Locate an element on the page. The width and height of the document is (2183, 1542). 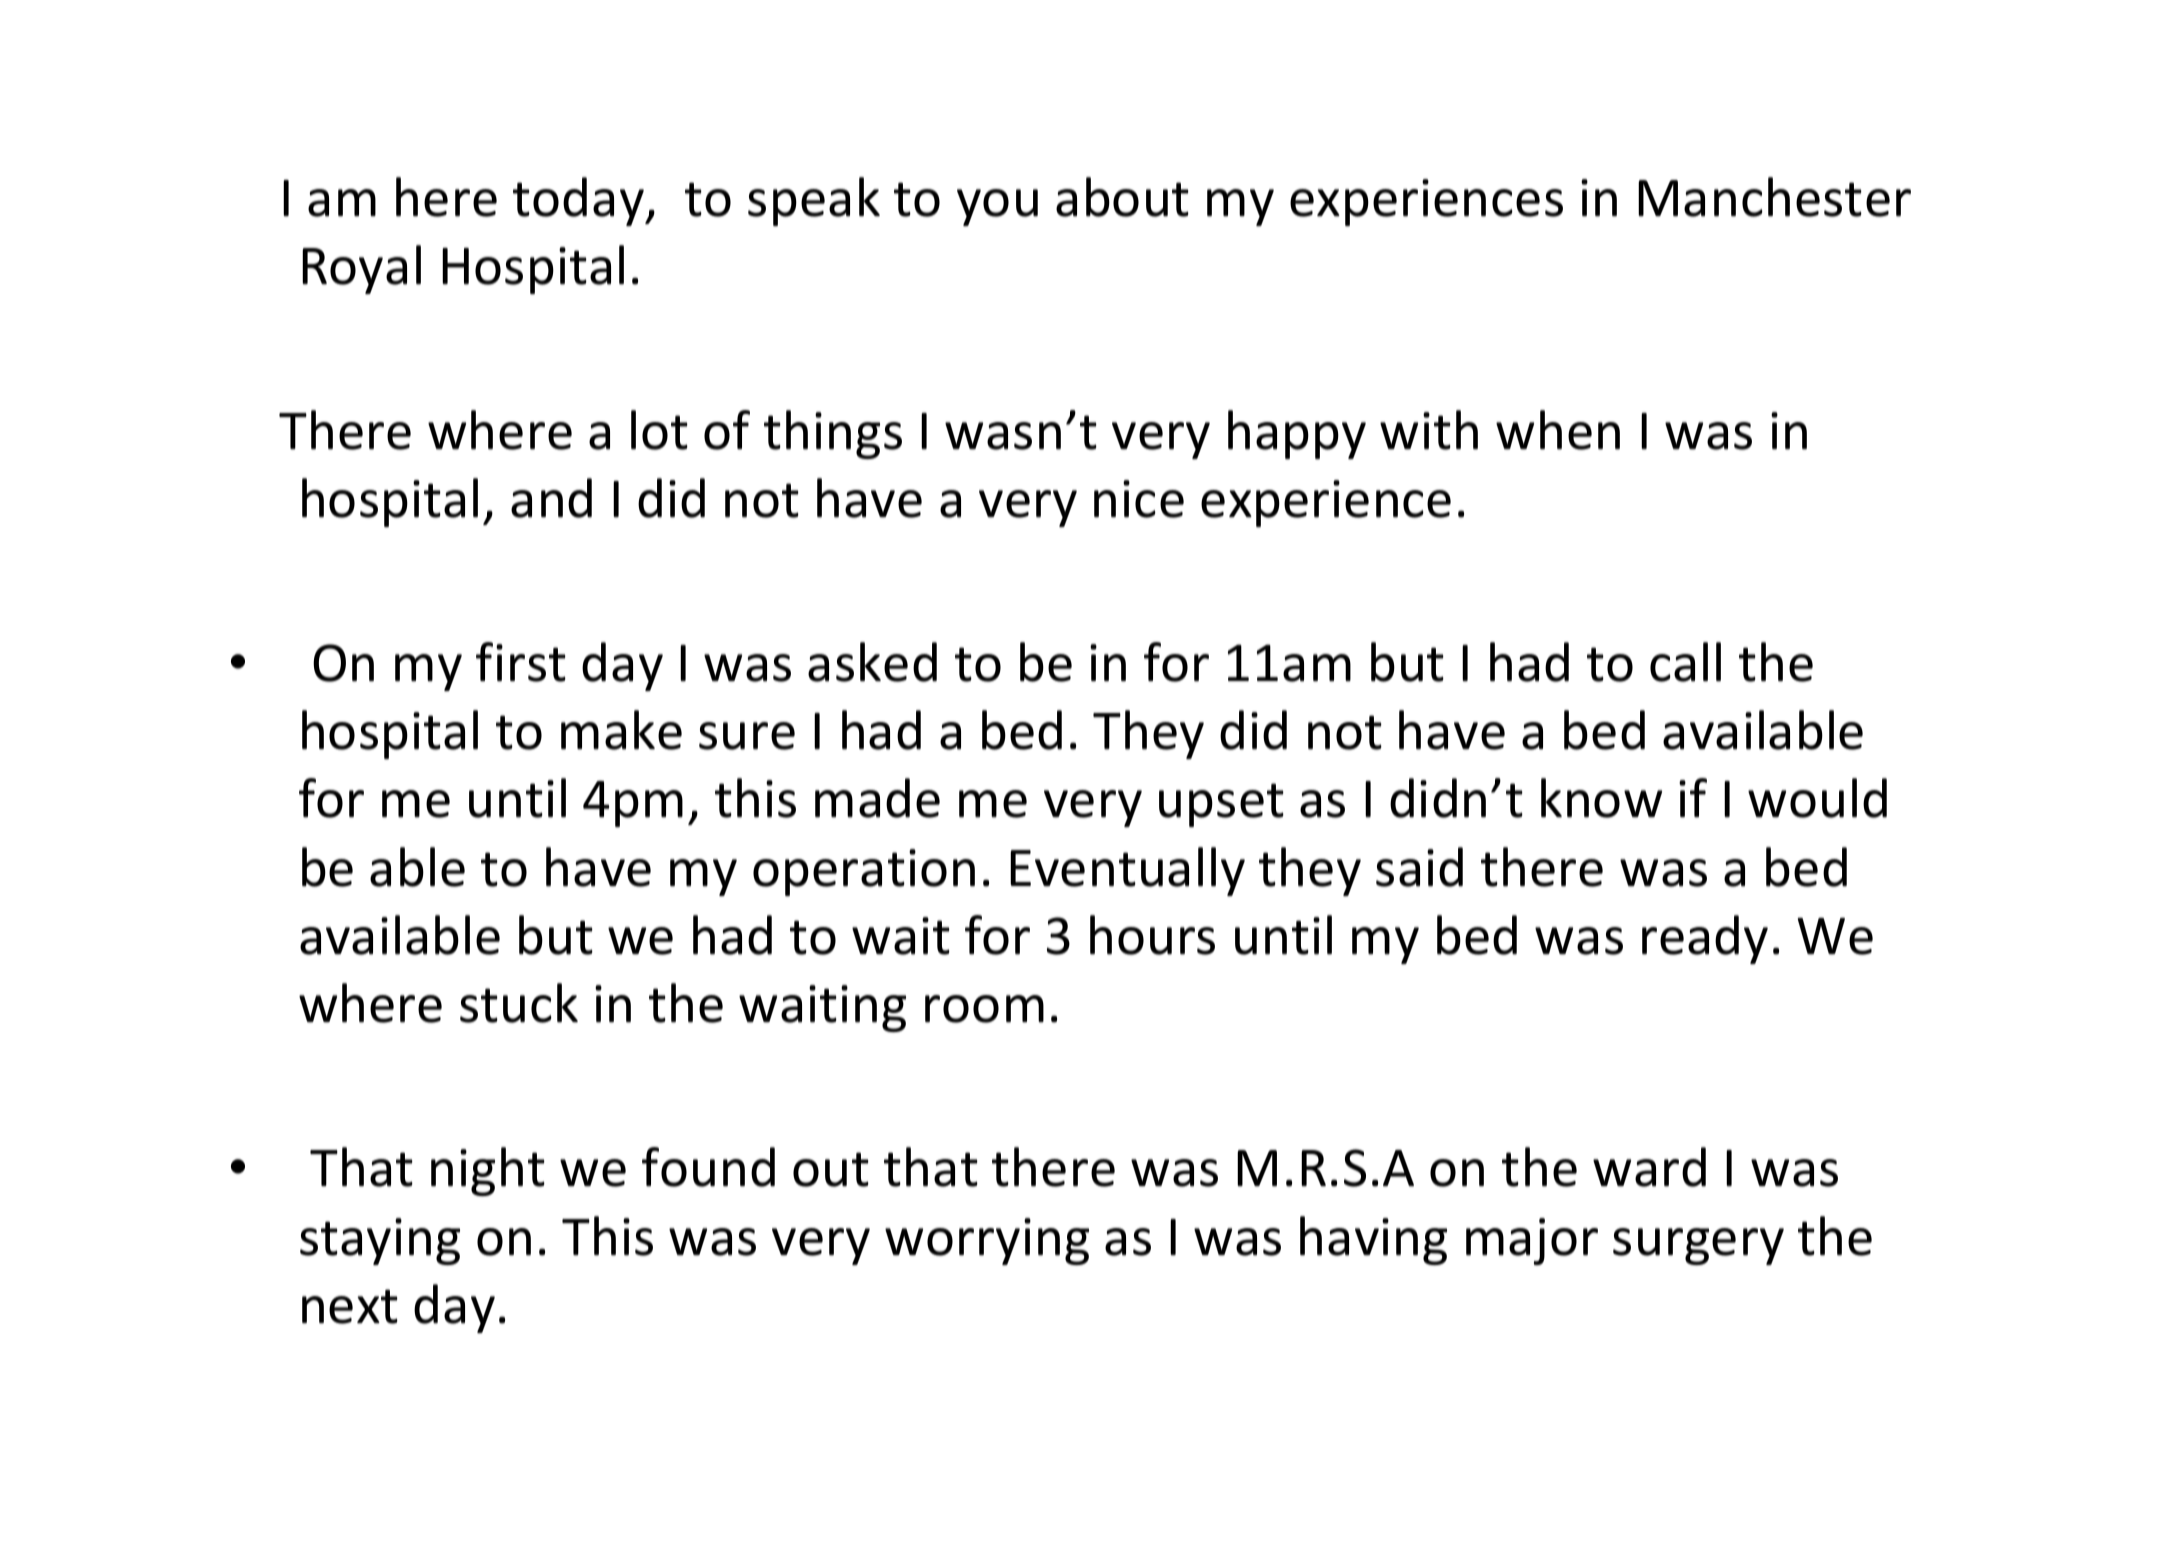
Manchester is located at coordinates (1774, 197).
